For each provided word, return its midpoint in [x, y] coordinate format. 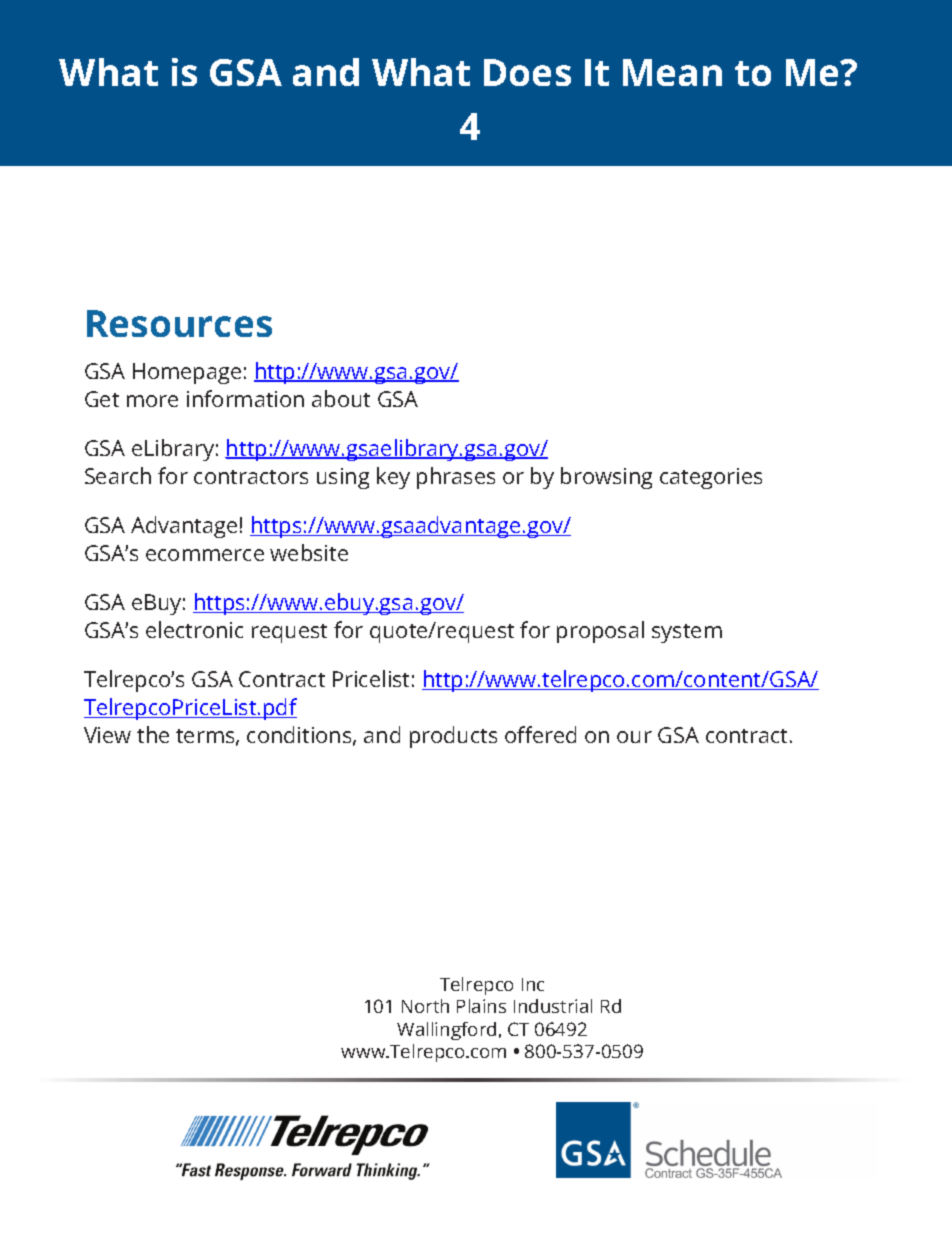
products [453, 737]
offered [540, 734]
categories [711, 478]
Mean [672, 72]
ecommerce [205, 555]
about [341, 398]
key [393, 478]
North [425, 1006]
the [153, 734]
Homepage [187, 373]
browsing [606, 478]
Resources [179, 323]
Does [527, 72]
